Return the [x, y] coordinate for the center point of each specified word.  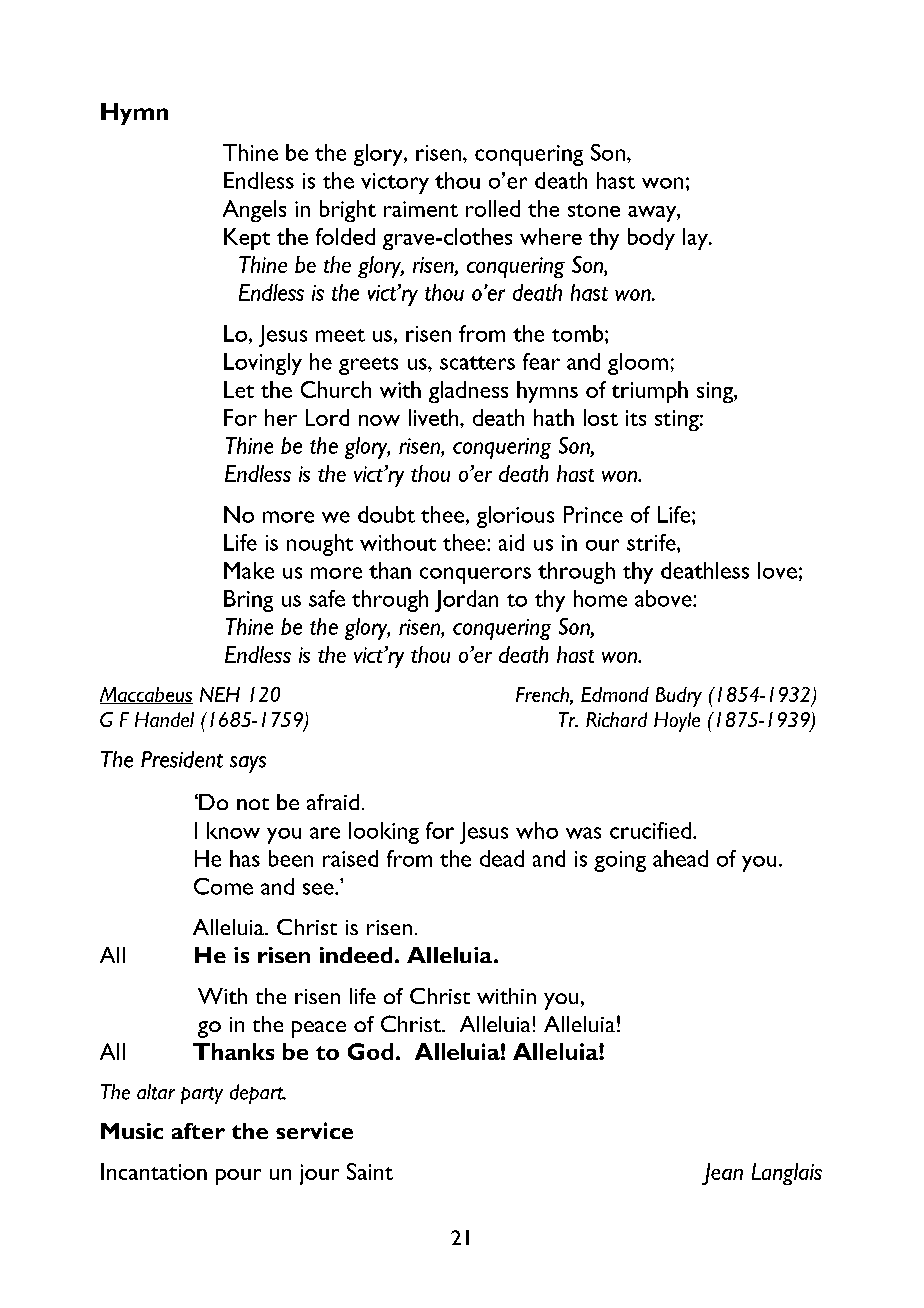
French [543, 695]
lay [696, 239]
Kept [247, 239]
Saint [370, 1171]
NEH [220, 694]
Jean [722, 1174]
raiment [421, 209]
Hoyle [677, 722]
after [198, 1131]
